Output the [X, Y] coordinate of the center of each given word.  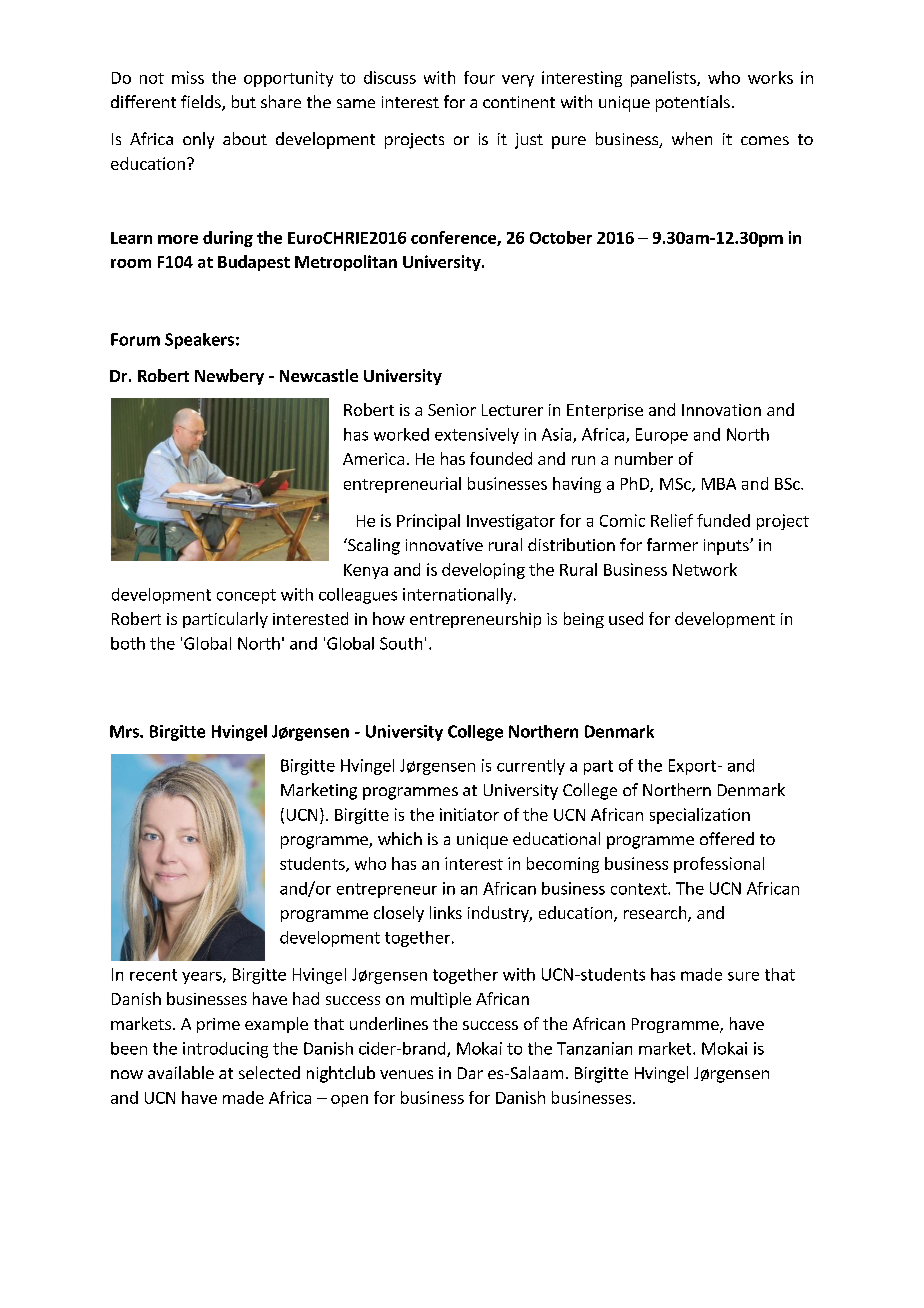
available [181, 1072]
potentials [693, 103]
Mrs [125, 731]
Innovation [721, 410]
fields [202, 103]
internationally [459, 596]
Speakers [199, 341]
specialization [700, 816]
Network [705, 569]
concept [246, 596]
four [479, 77]
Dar [470, 1073]
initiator [469, 814]
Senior [452, 410]
